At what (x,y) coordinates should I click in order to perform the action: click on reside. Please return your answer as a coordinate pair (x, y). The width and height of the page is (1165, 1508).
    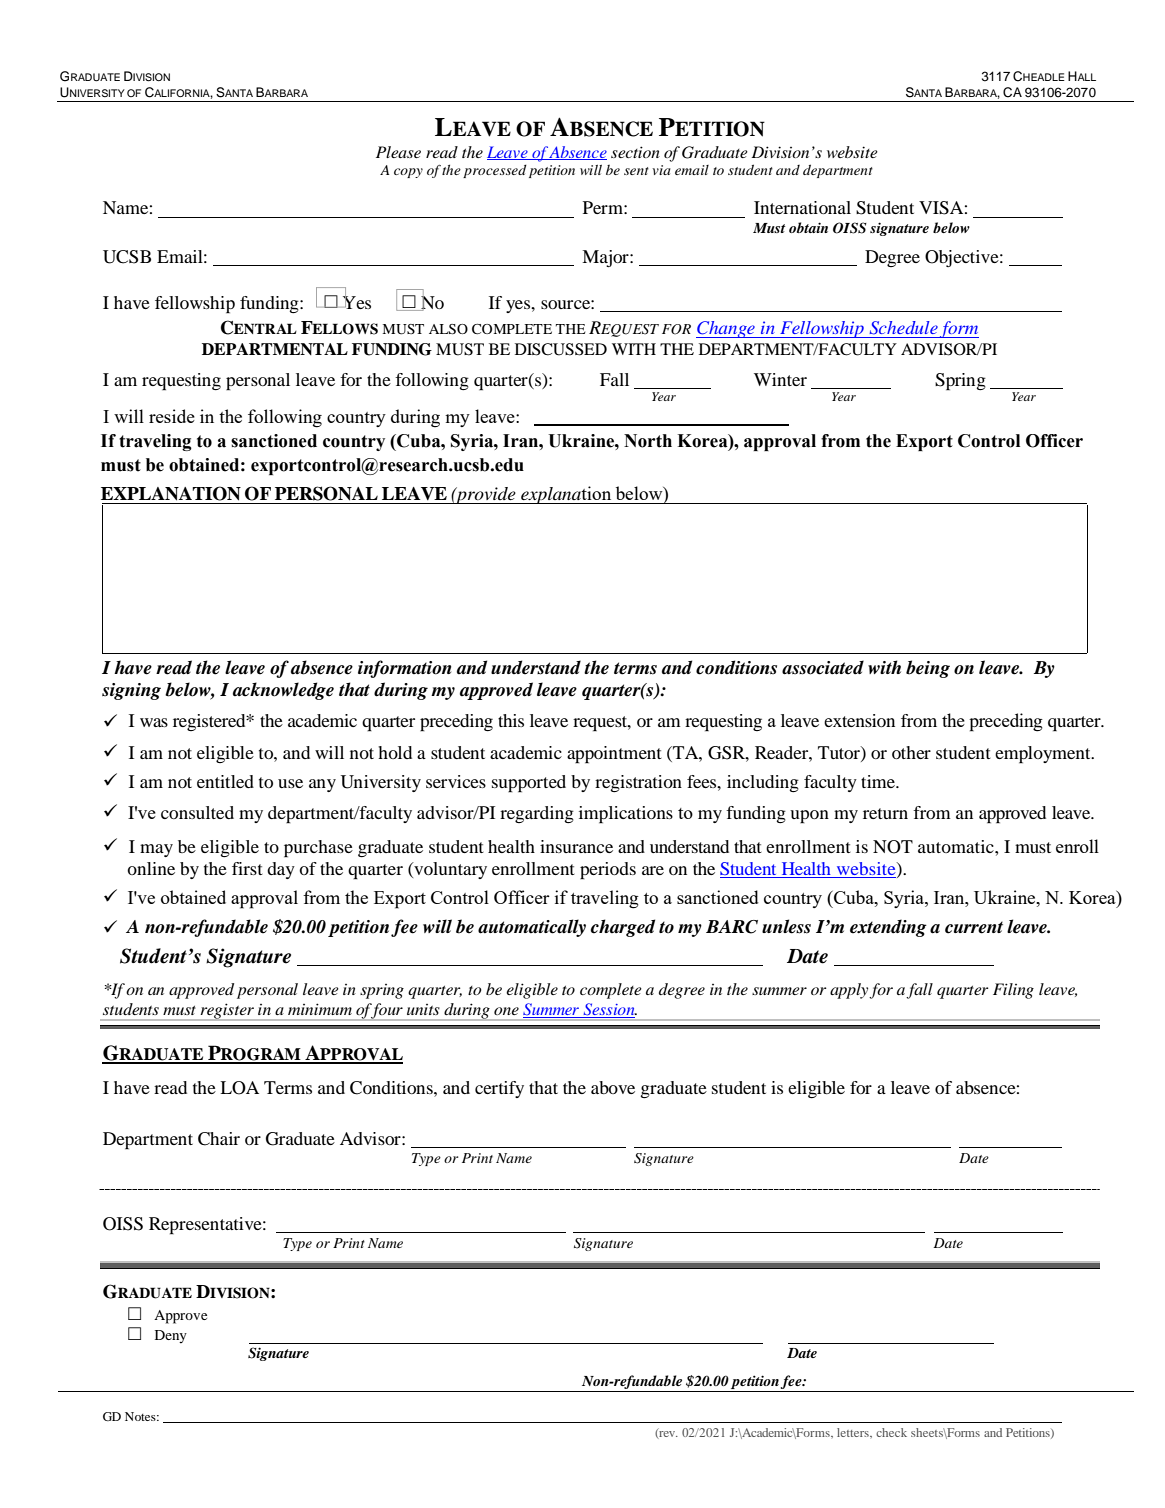
    Looking at the image, I should click on (172, 416).
